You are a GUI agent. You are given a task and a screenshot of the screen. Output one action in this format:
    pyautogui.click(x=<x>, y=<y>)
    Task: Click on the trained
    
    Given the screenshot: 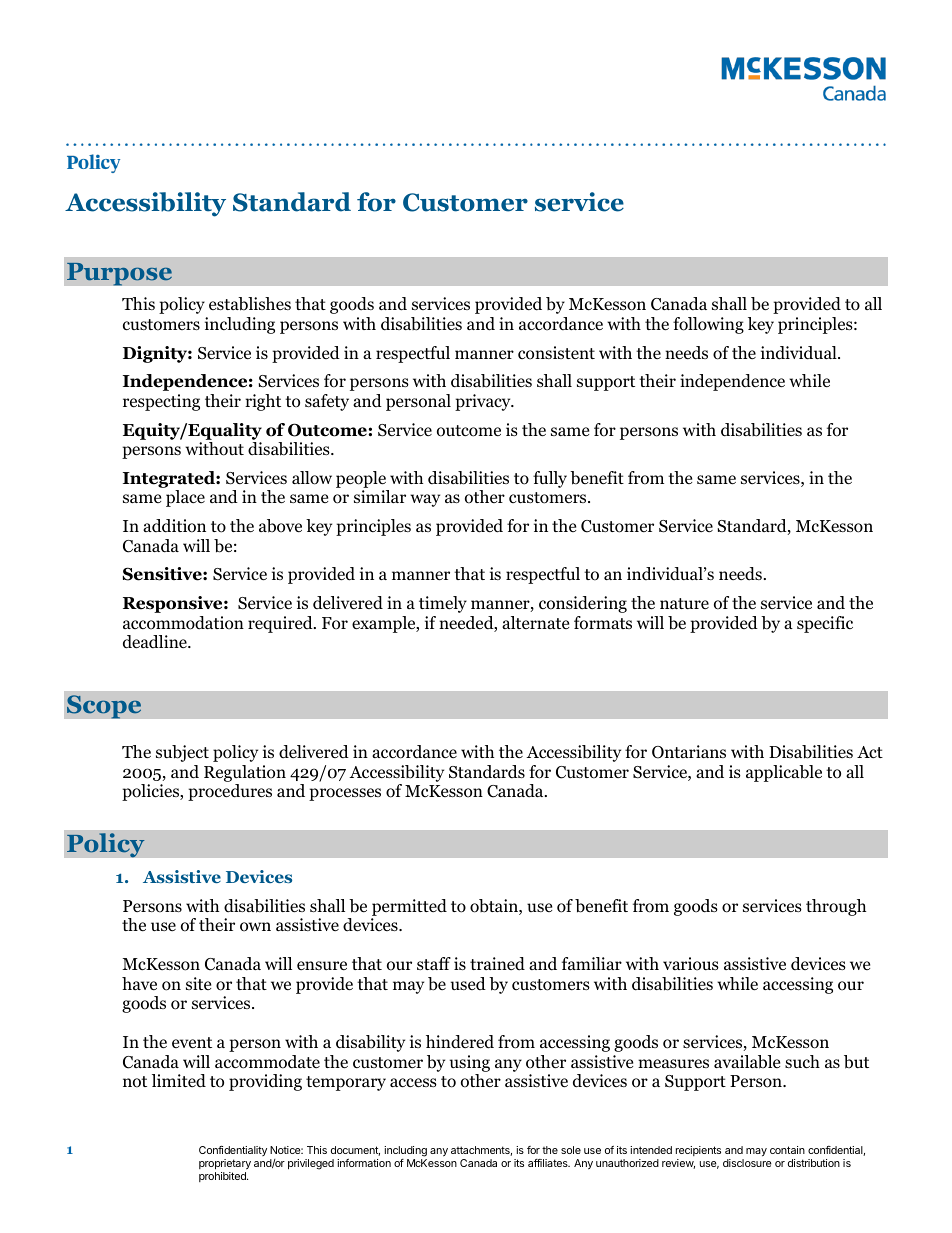 What is the action you would take?
    pyautogui.click(x=497, y=964)
